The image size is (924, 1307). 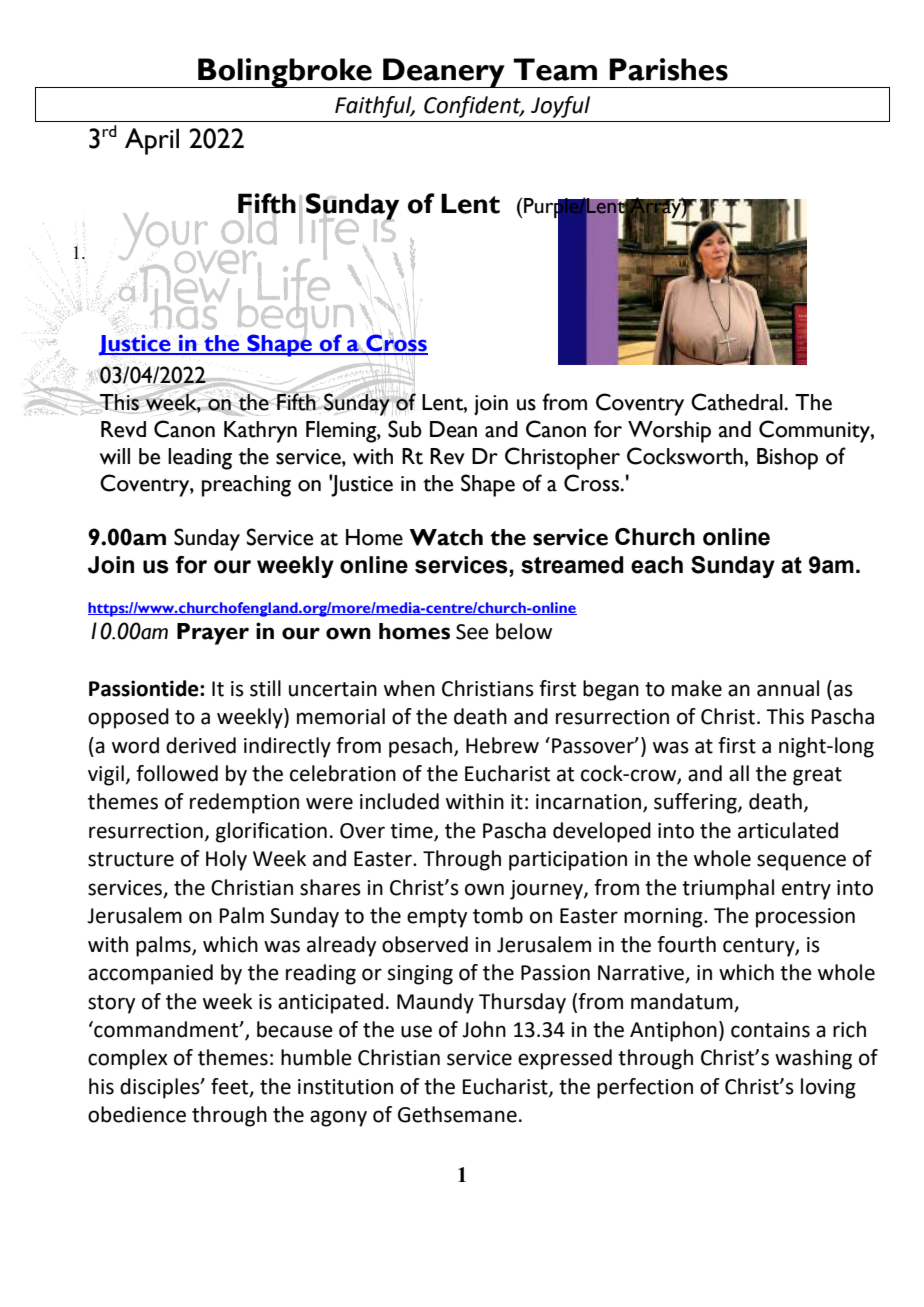 What do you see at coordinates (502, 745) in the screenshot?
I see `Hebrew` at bounding box center [502, 745].
